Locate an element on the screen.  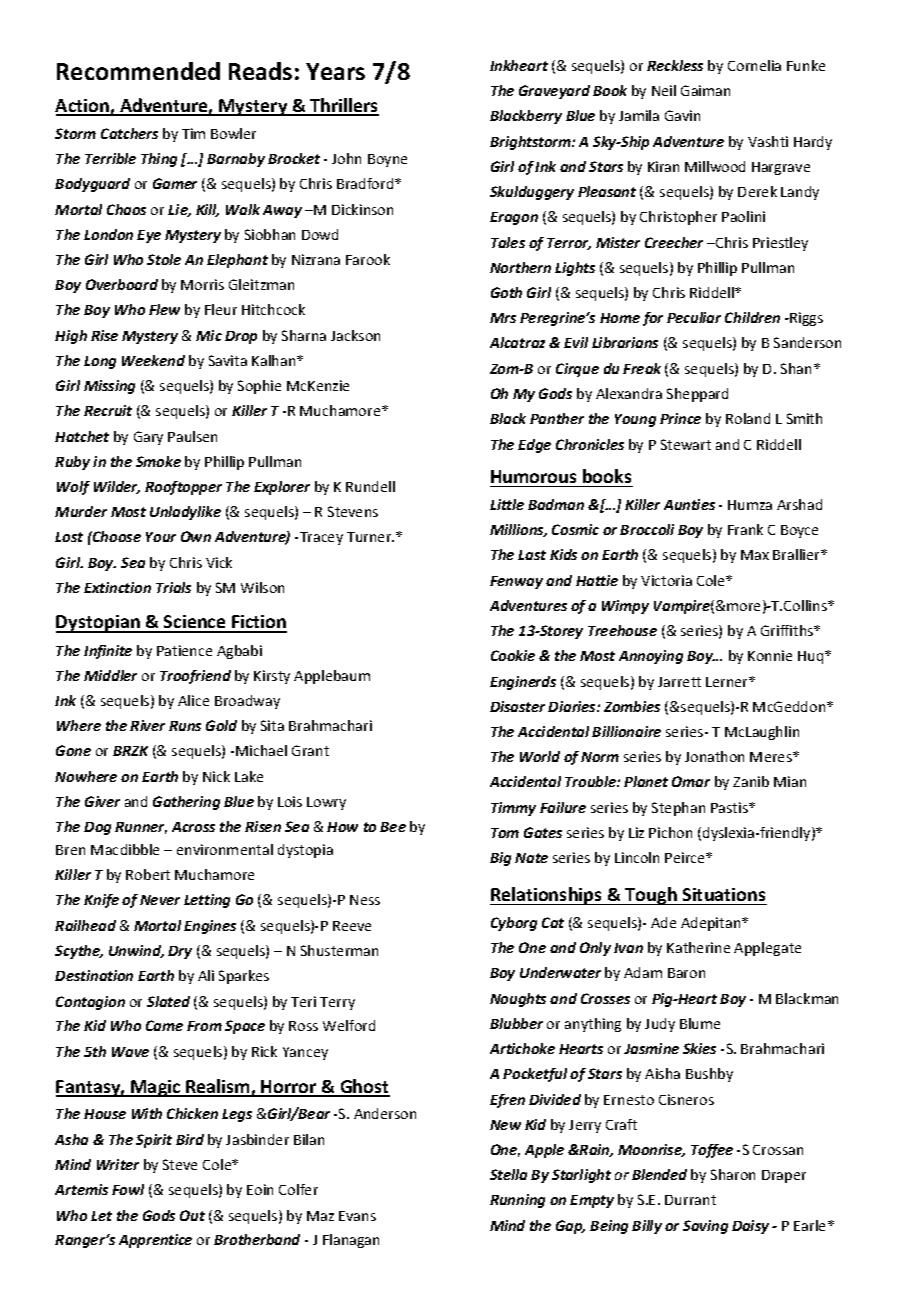
Recommended is located at coordinates (138, 71).
